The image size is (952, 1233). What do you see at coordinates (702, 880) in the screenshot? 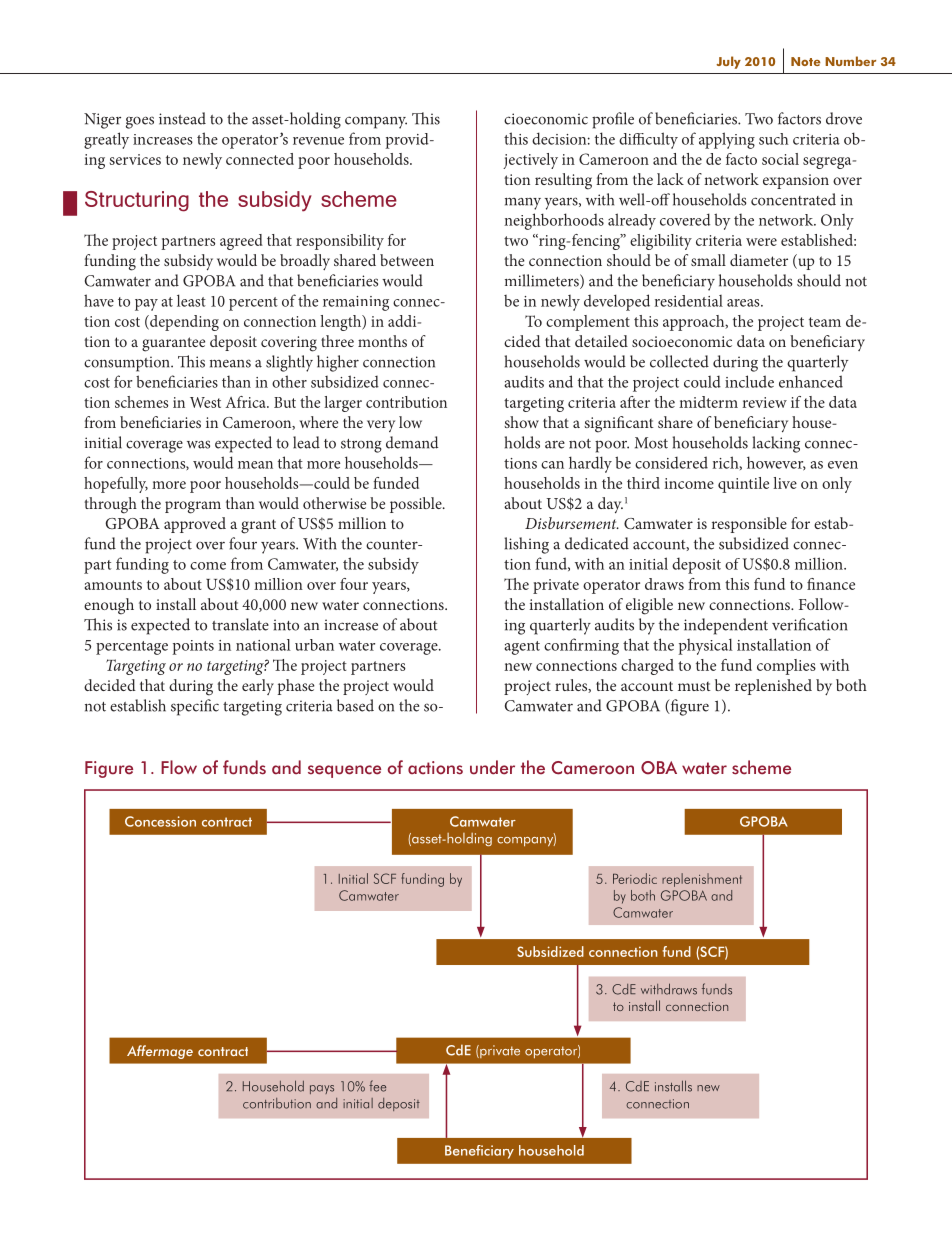
I see `replenishment` at bounding box center [702, 880].
